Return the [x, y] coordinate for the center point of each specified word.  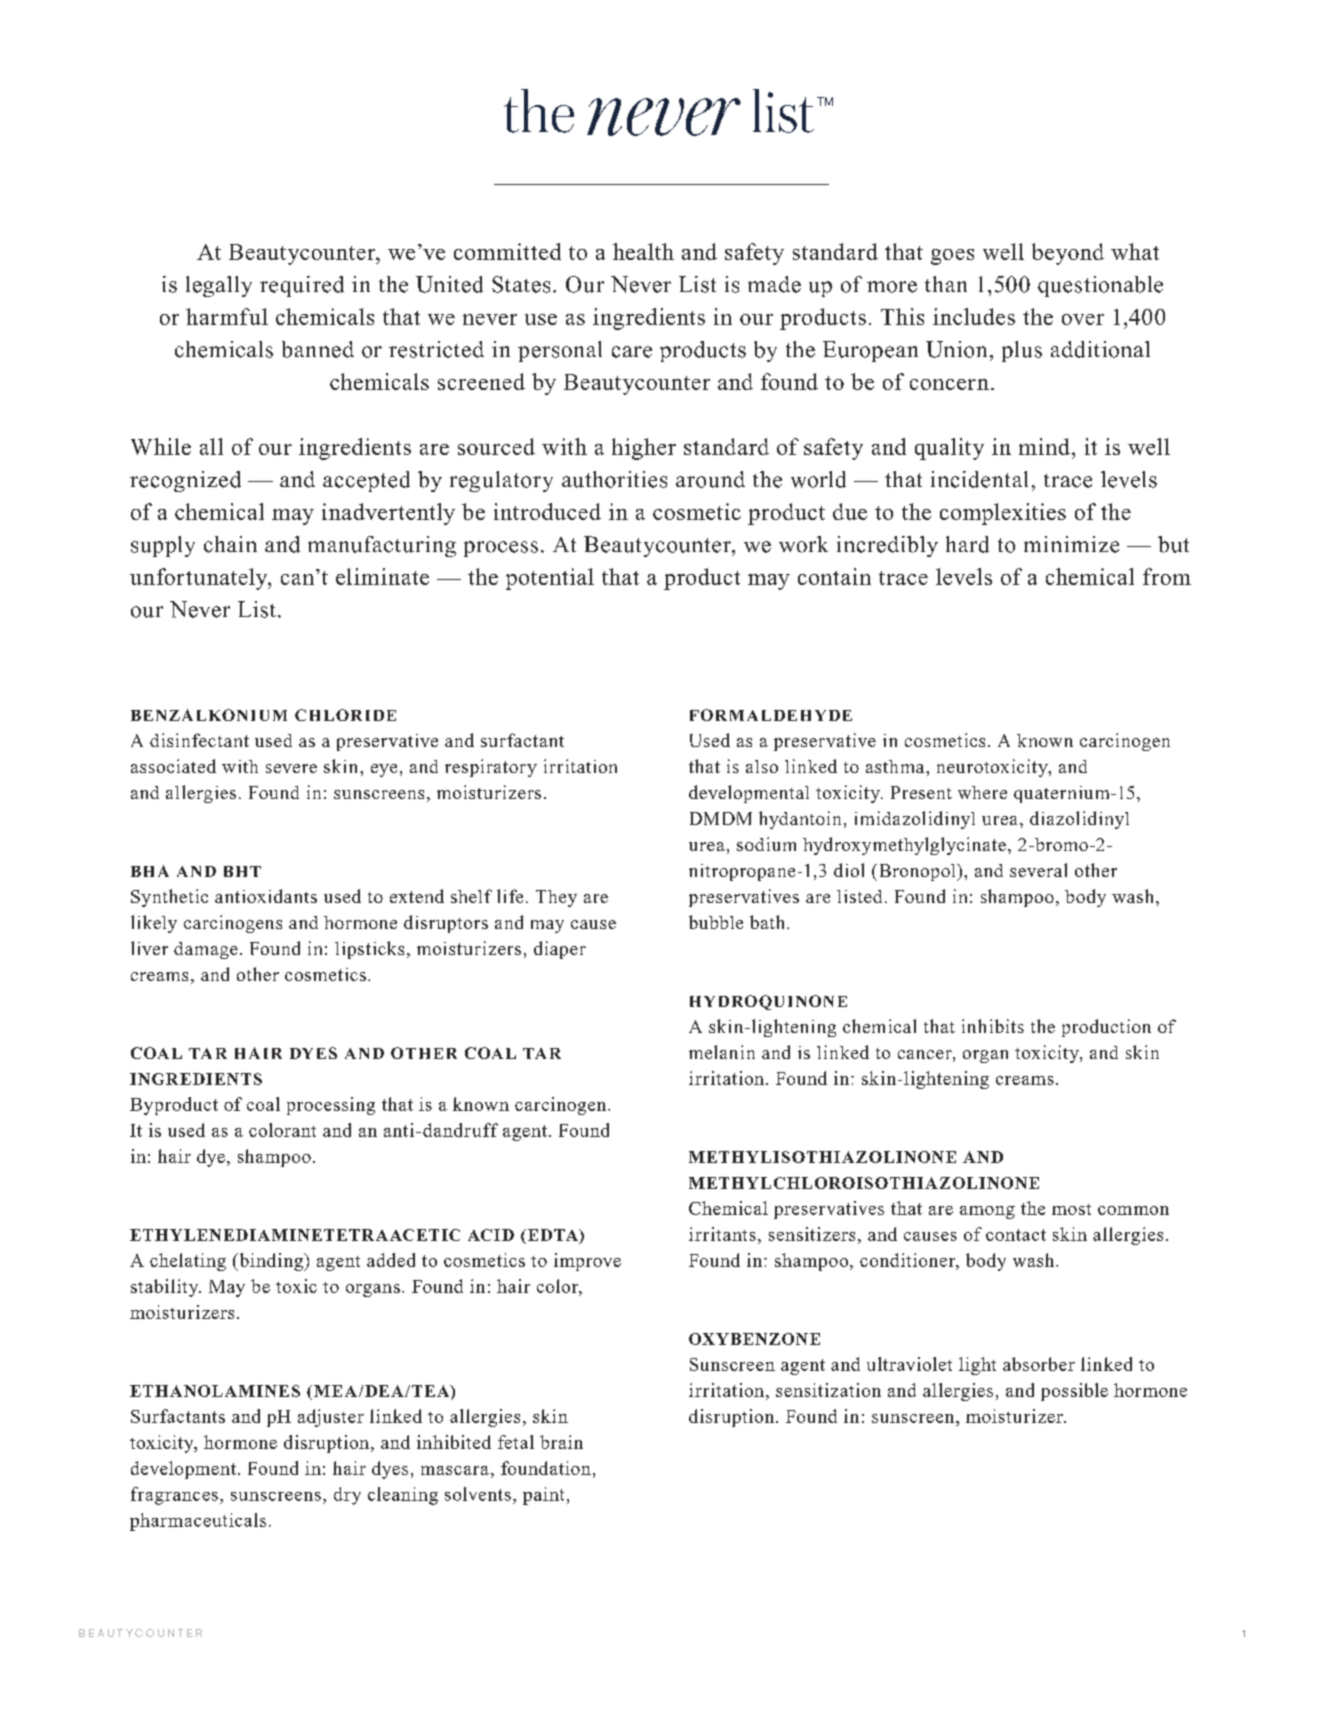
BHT [242, 871]
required [302, 286]
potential [550, 579]
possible [1074, 1392]
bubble [716, 922]
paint [543, 1496]
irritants [722, 1234]
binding [271, 1262]
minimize [1071, 544]
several [1038, 870]
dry [347, 1496]
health [643, 251]
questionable [1100, 286]
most [1071, 1209]
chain [230, 544]
